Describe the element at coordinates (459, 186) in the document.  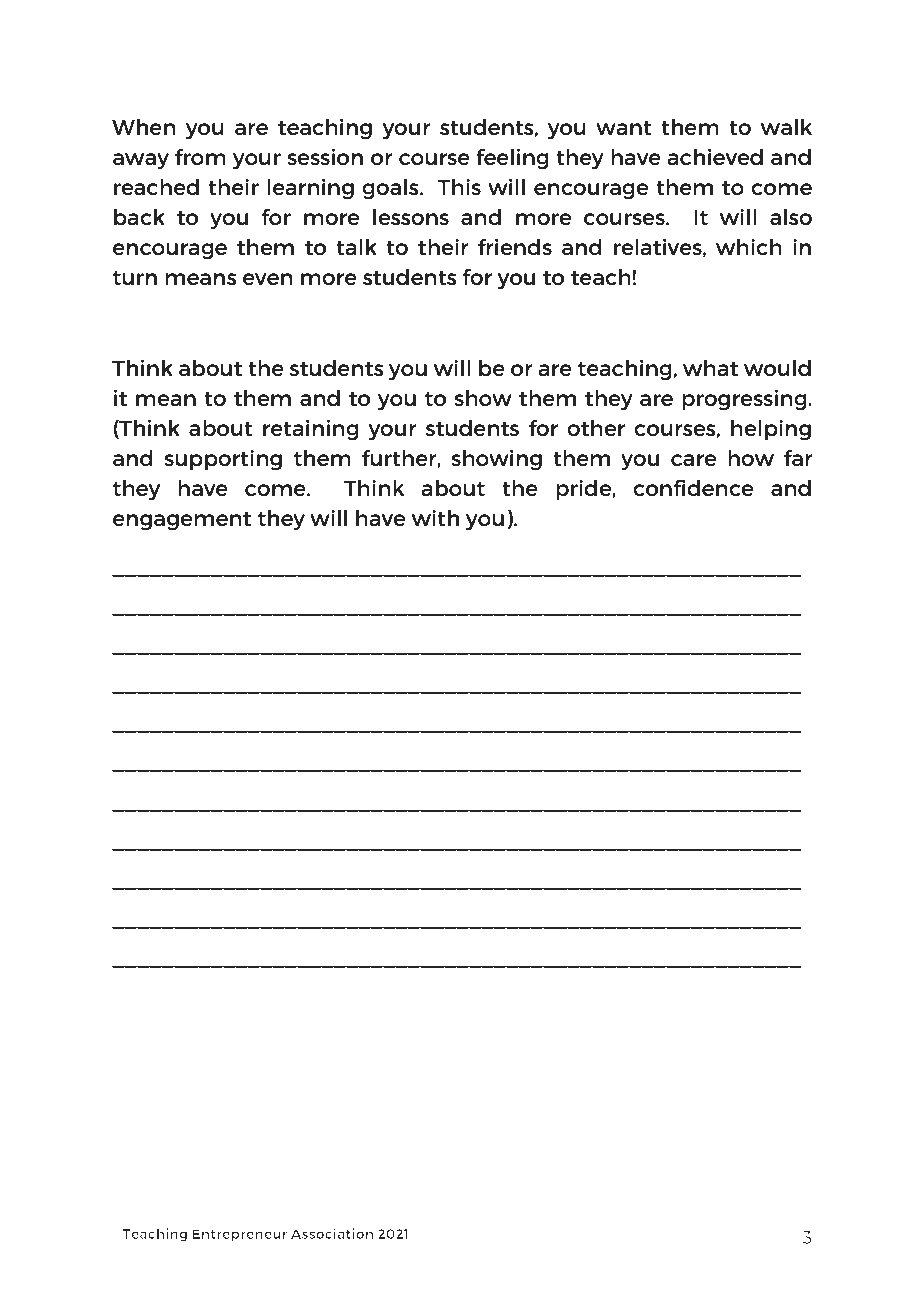
I see `This` at that location.
